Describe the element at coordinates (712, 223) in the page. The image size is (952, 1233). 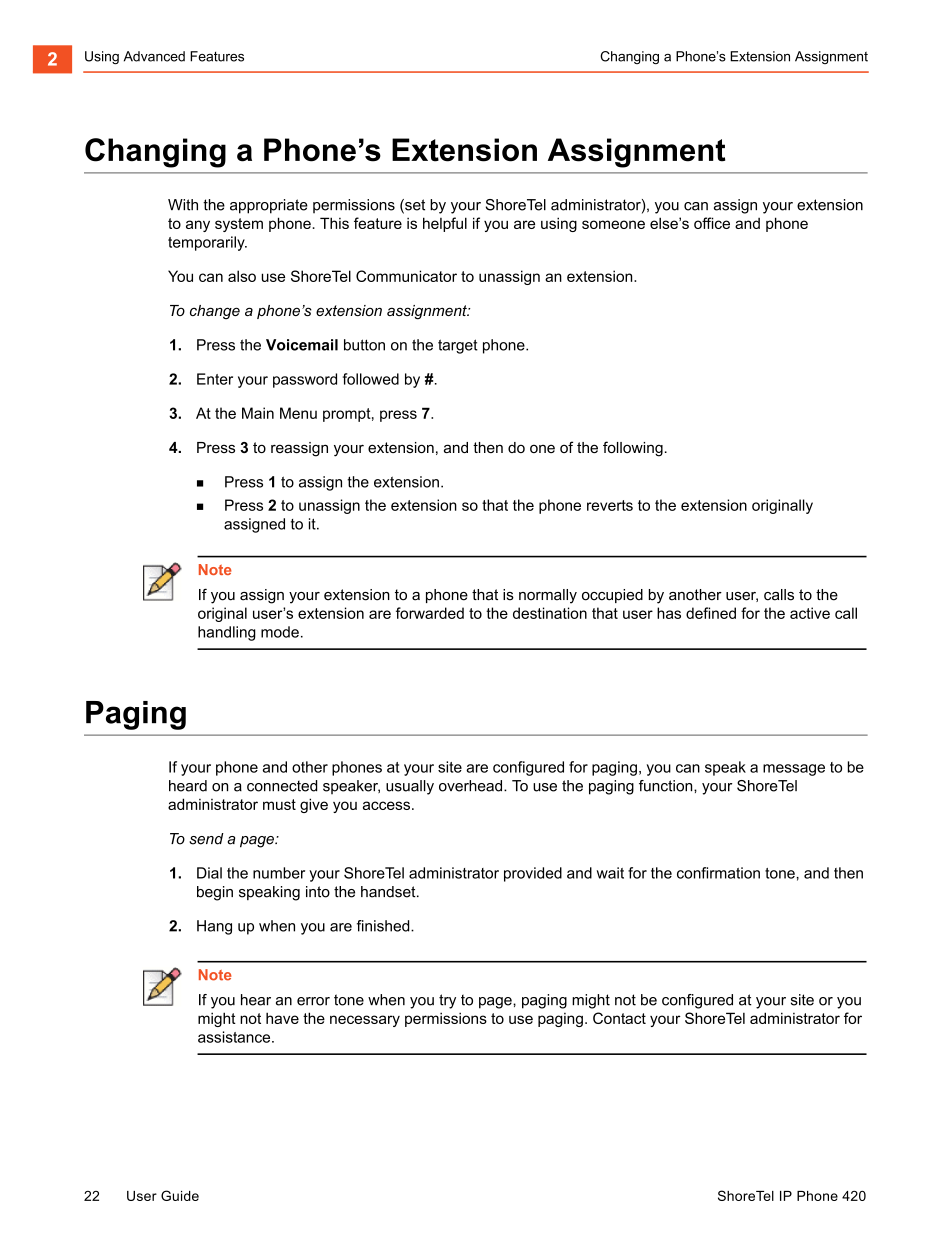
I see `office` at that location.
